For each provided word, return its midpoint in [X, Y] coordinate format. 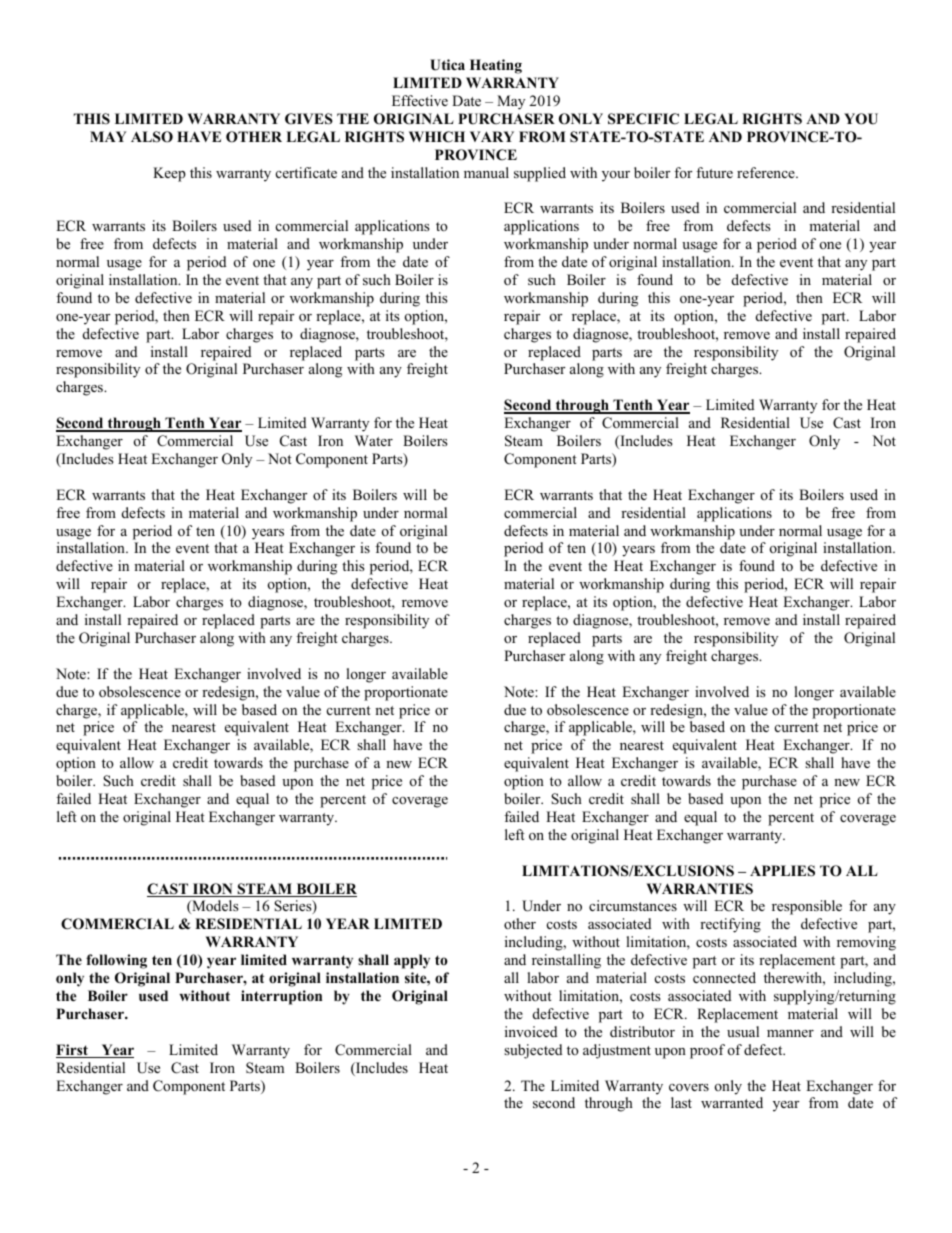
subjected [533, 1051]
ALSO [152, 137]
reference [767, 172]
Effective [420, 100]
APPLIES [782, 871]
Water [374, 440]
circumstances [633, 905]
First [73, 1051]
